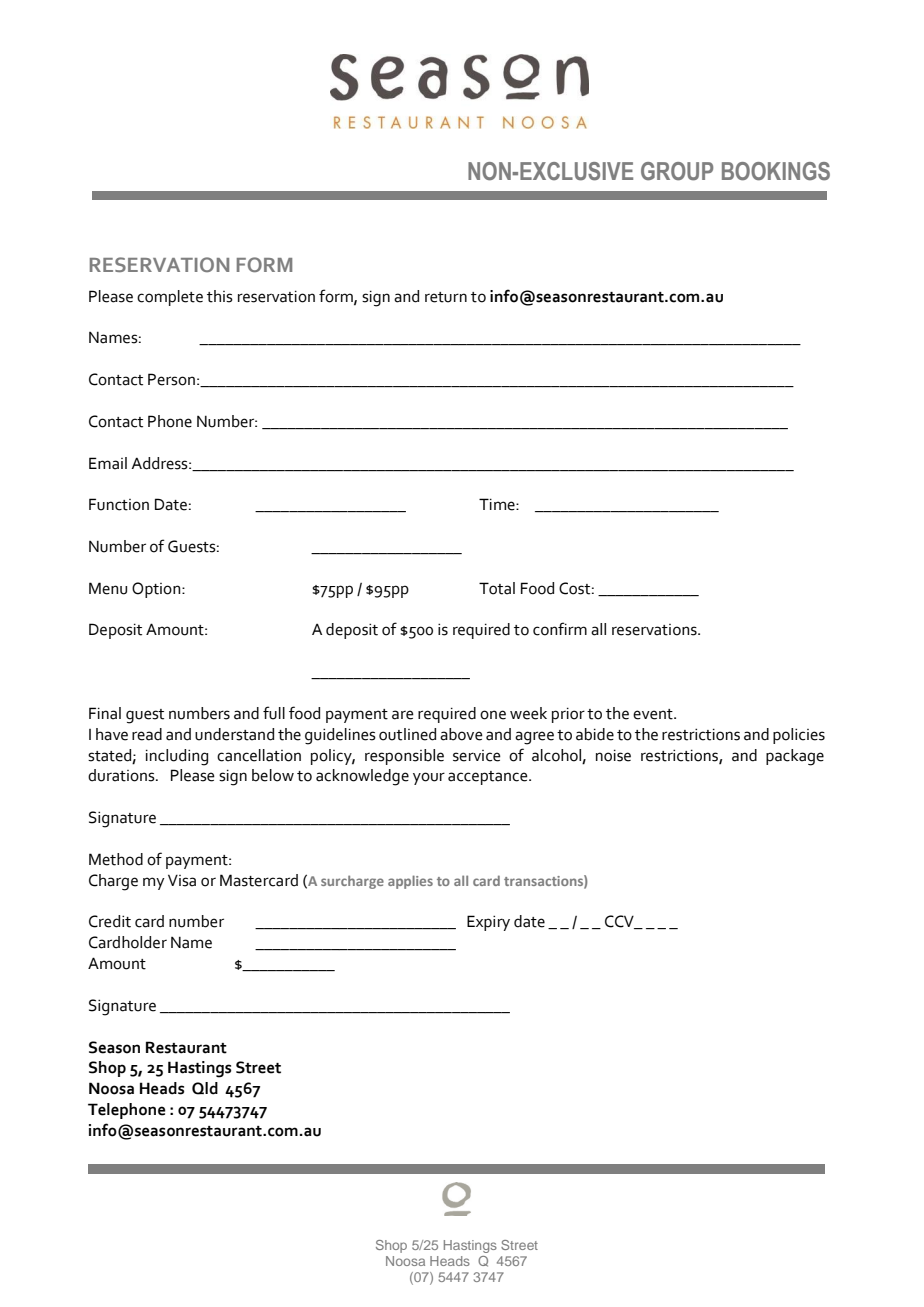  I want to click on this, so click(220, 296).
